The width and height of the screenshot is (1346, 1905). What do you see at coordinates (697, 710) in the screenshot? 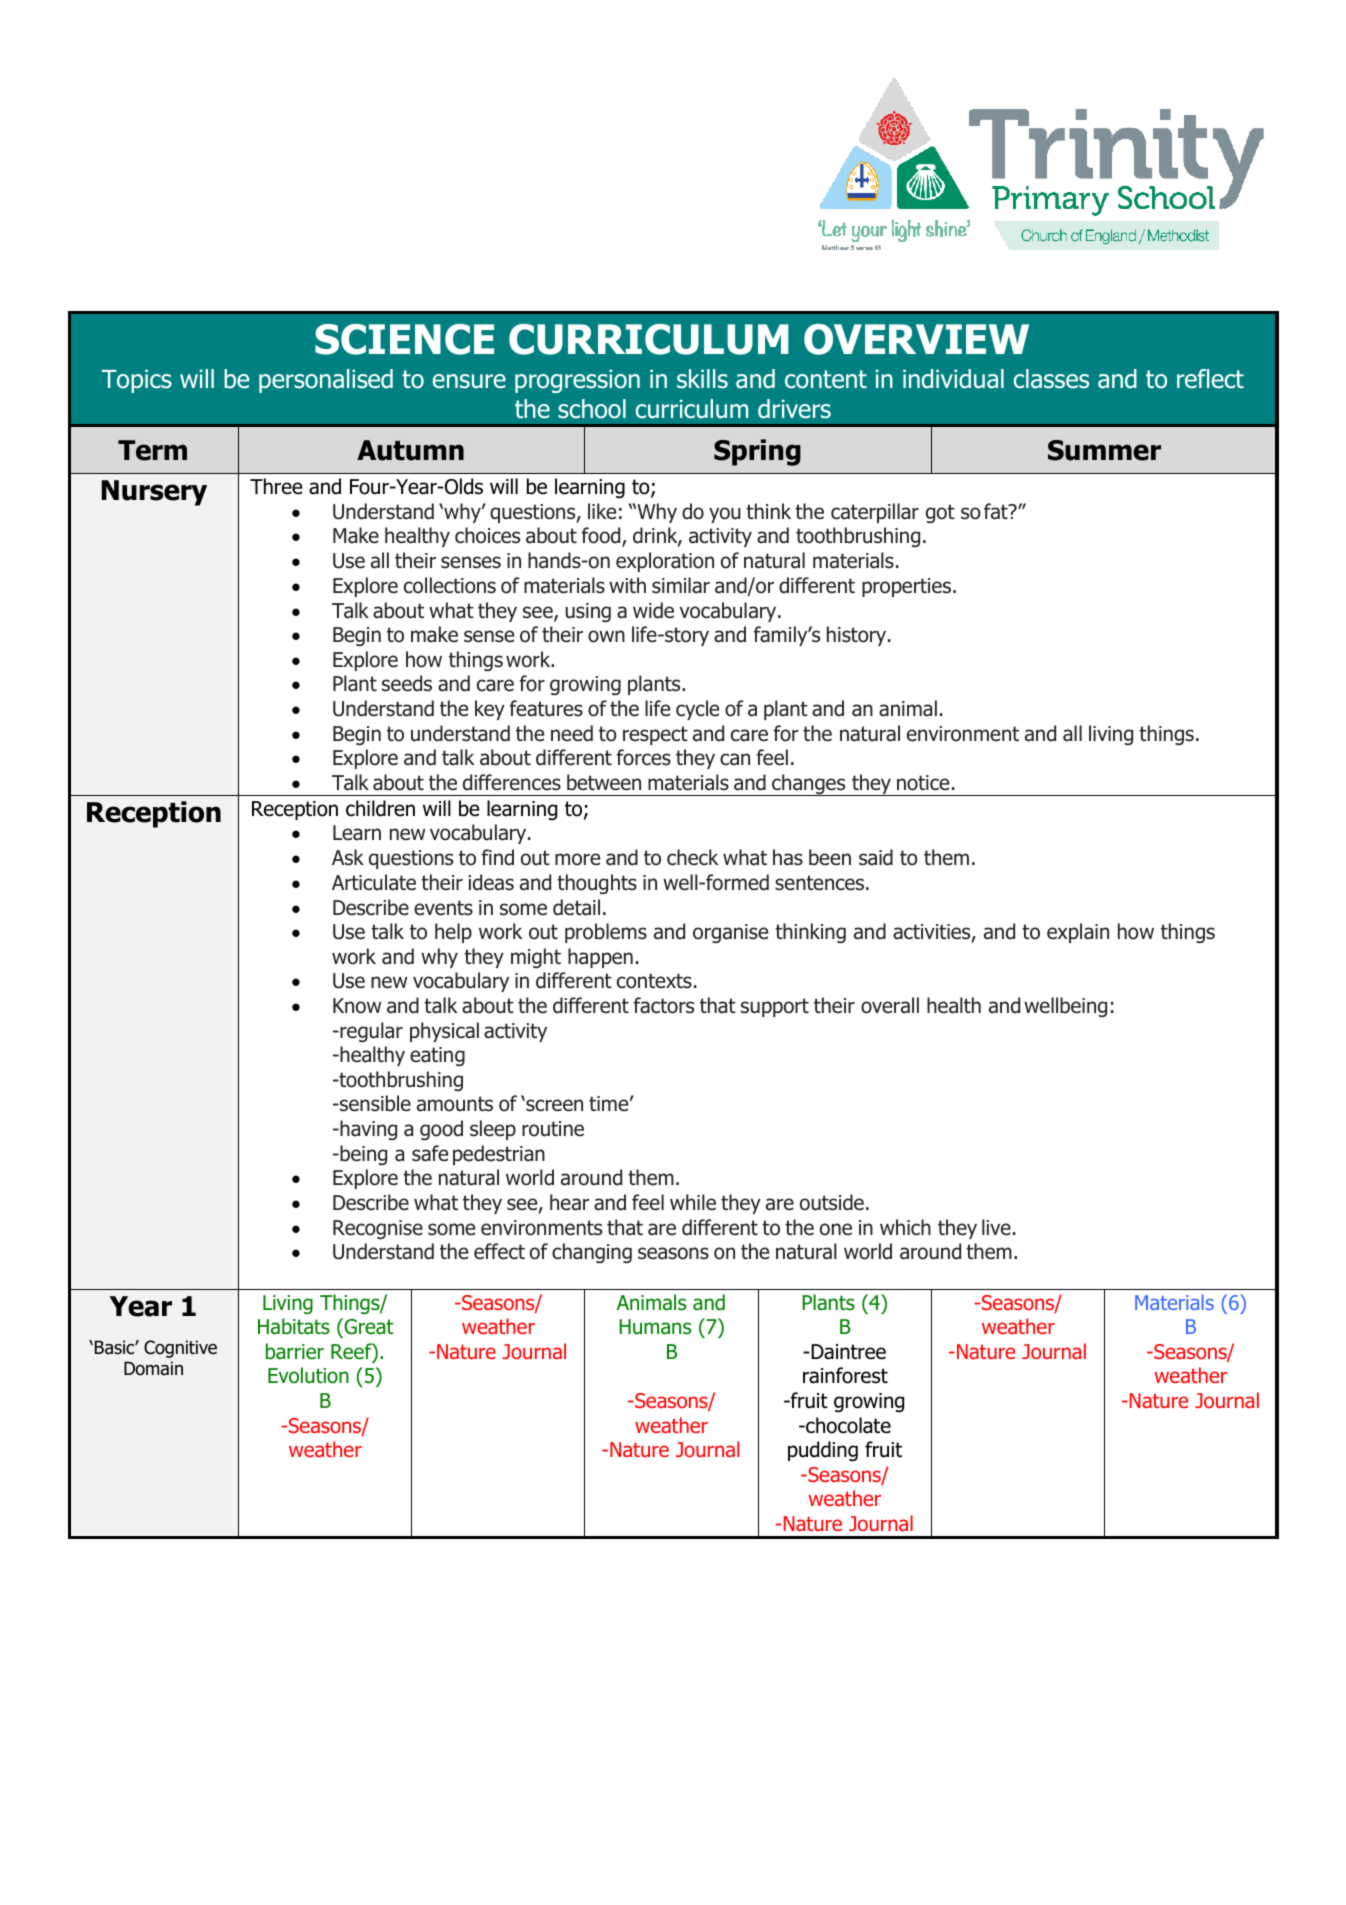
I see `cycle` at bounding box center [697, 710].
